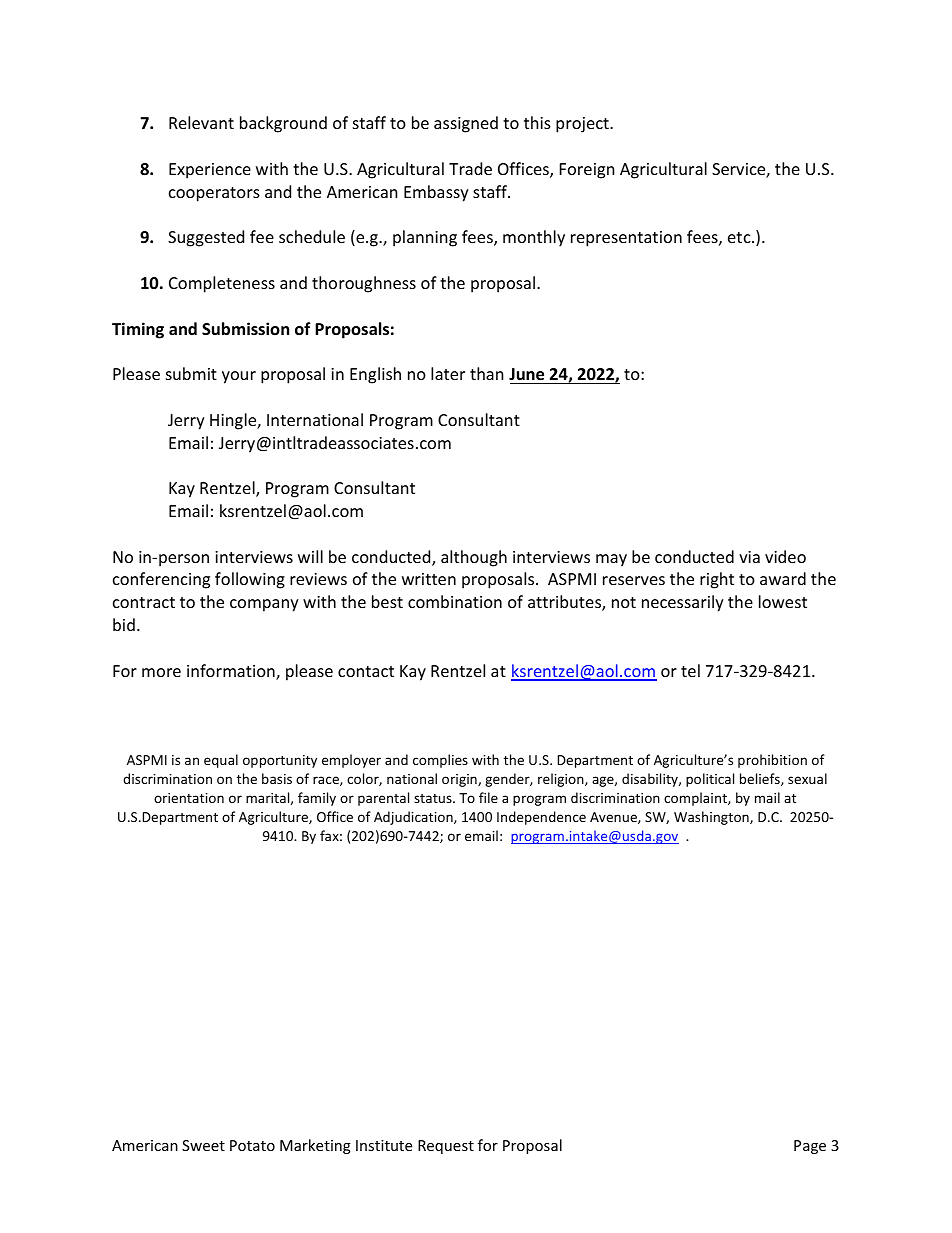 This page has width=952, height=1233. What do you see at coordinates (232, 672) in the page?
I see `information` at bounding box center [232, 672].
